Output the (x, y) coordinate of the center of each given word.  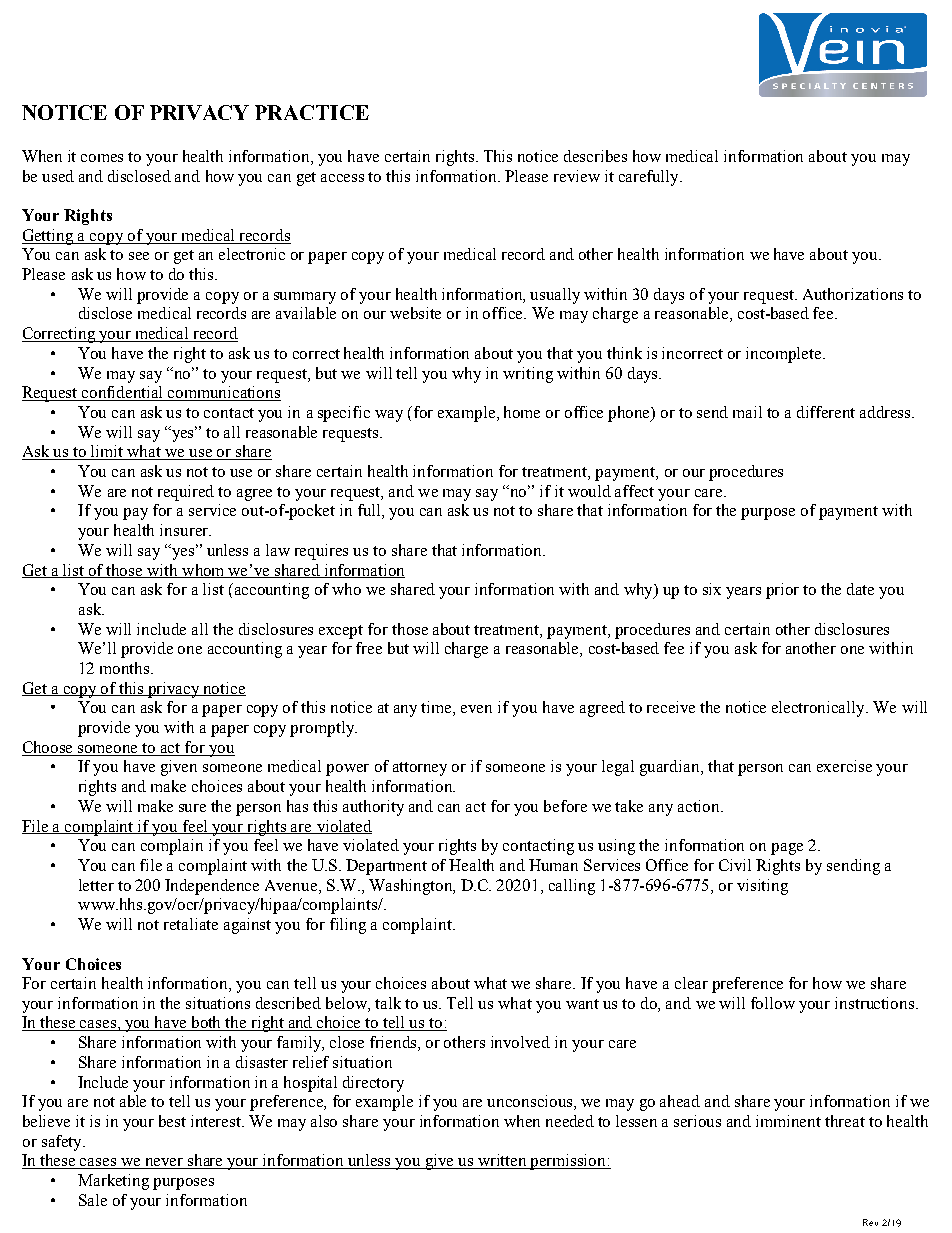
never (164, 1163)
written (503, 1161)
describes (595, 156)
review (577, 176)
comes (102, 158)
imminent (788, 1121)
